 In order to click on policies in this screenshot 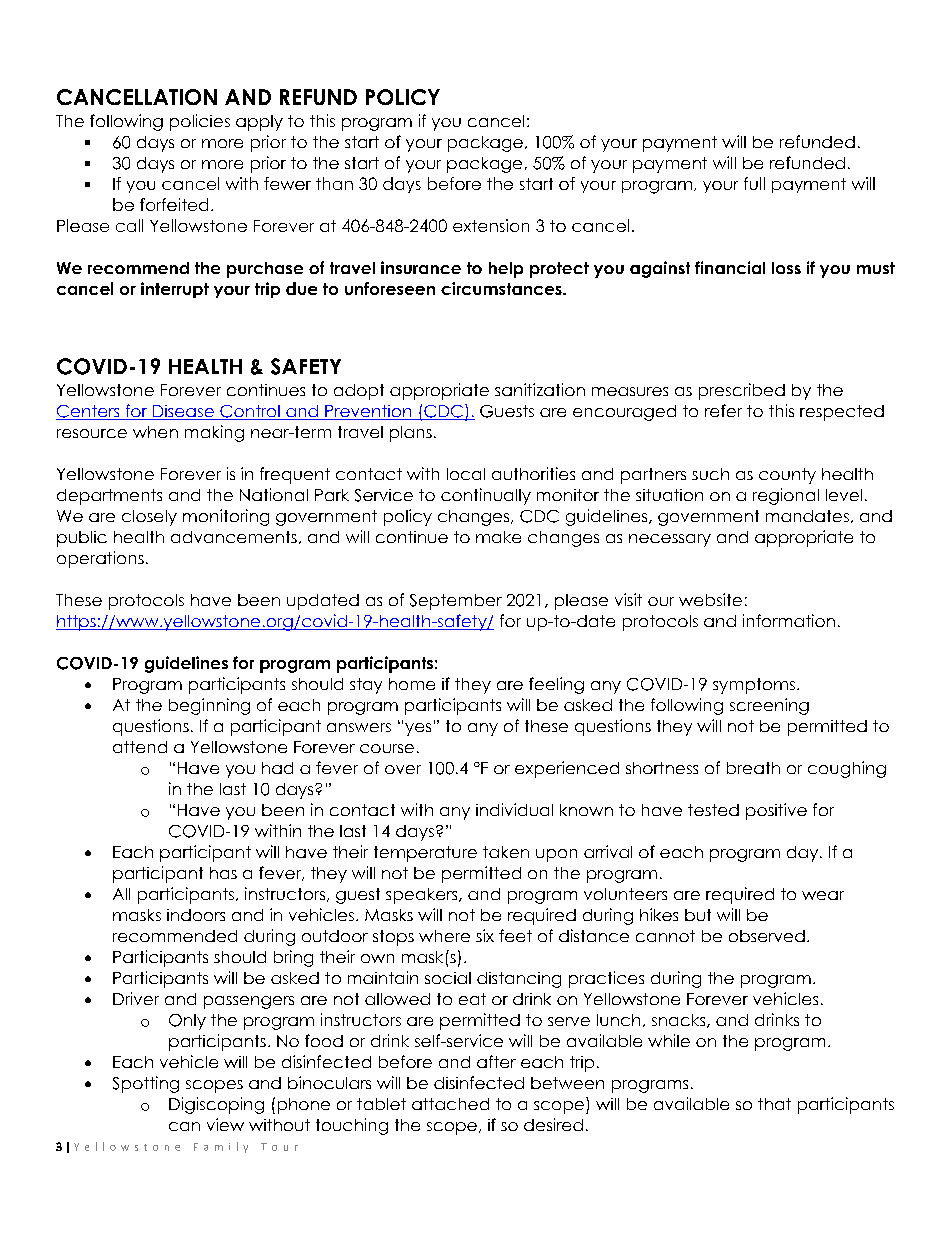, I will do `click(200, 122)`.
